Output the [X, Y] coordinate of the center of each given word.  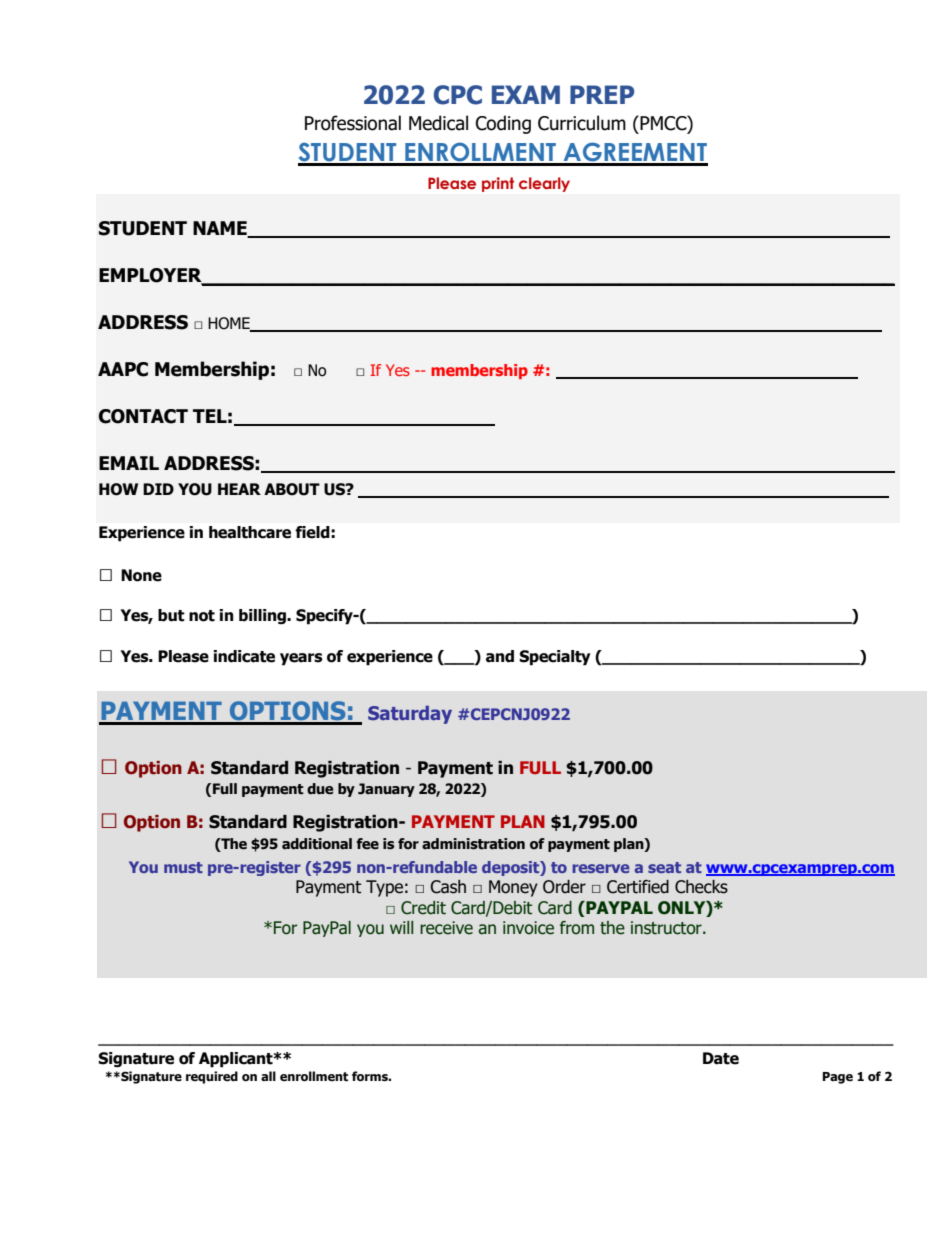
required [212, 1077]
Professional [353, 123]
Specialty [555, 658]
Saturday [410, 715]
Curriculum [582, 123]
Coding [503, 124]
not [202, 616]
